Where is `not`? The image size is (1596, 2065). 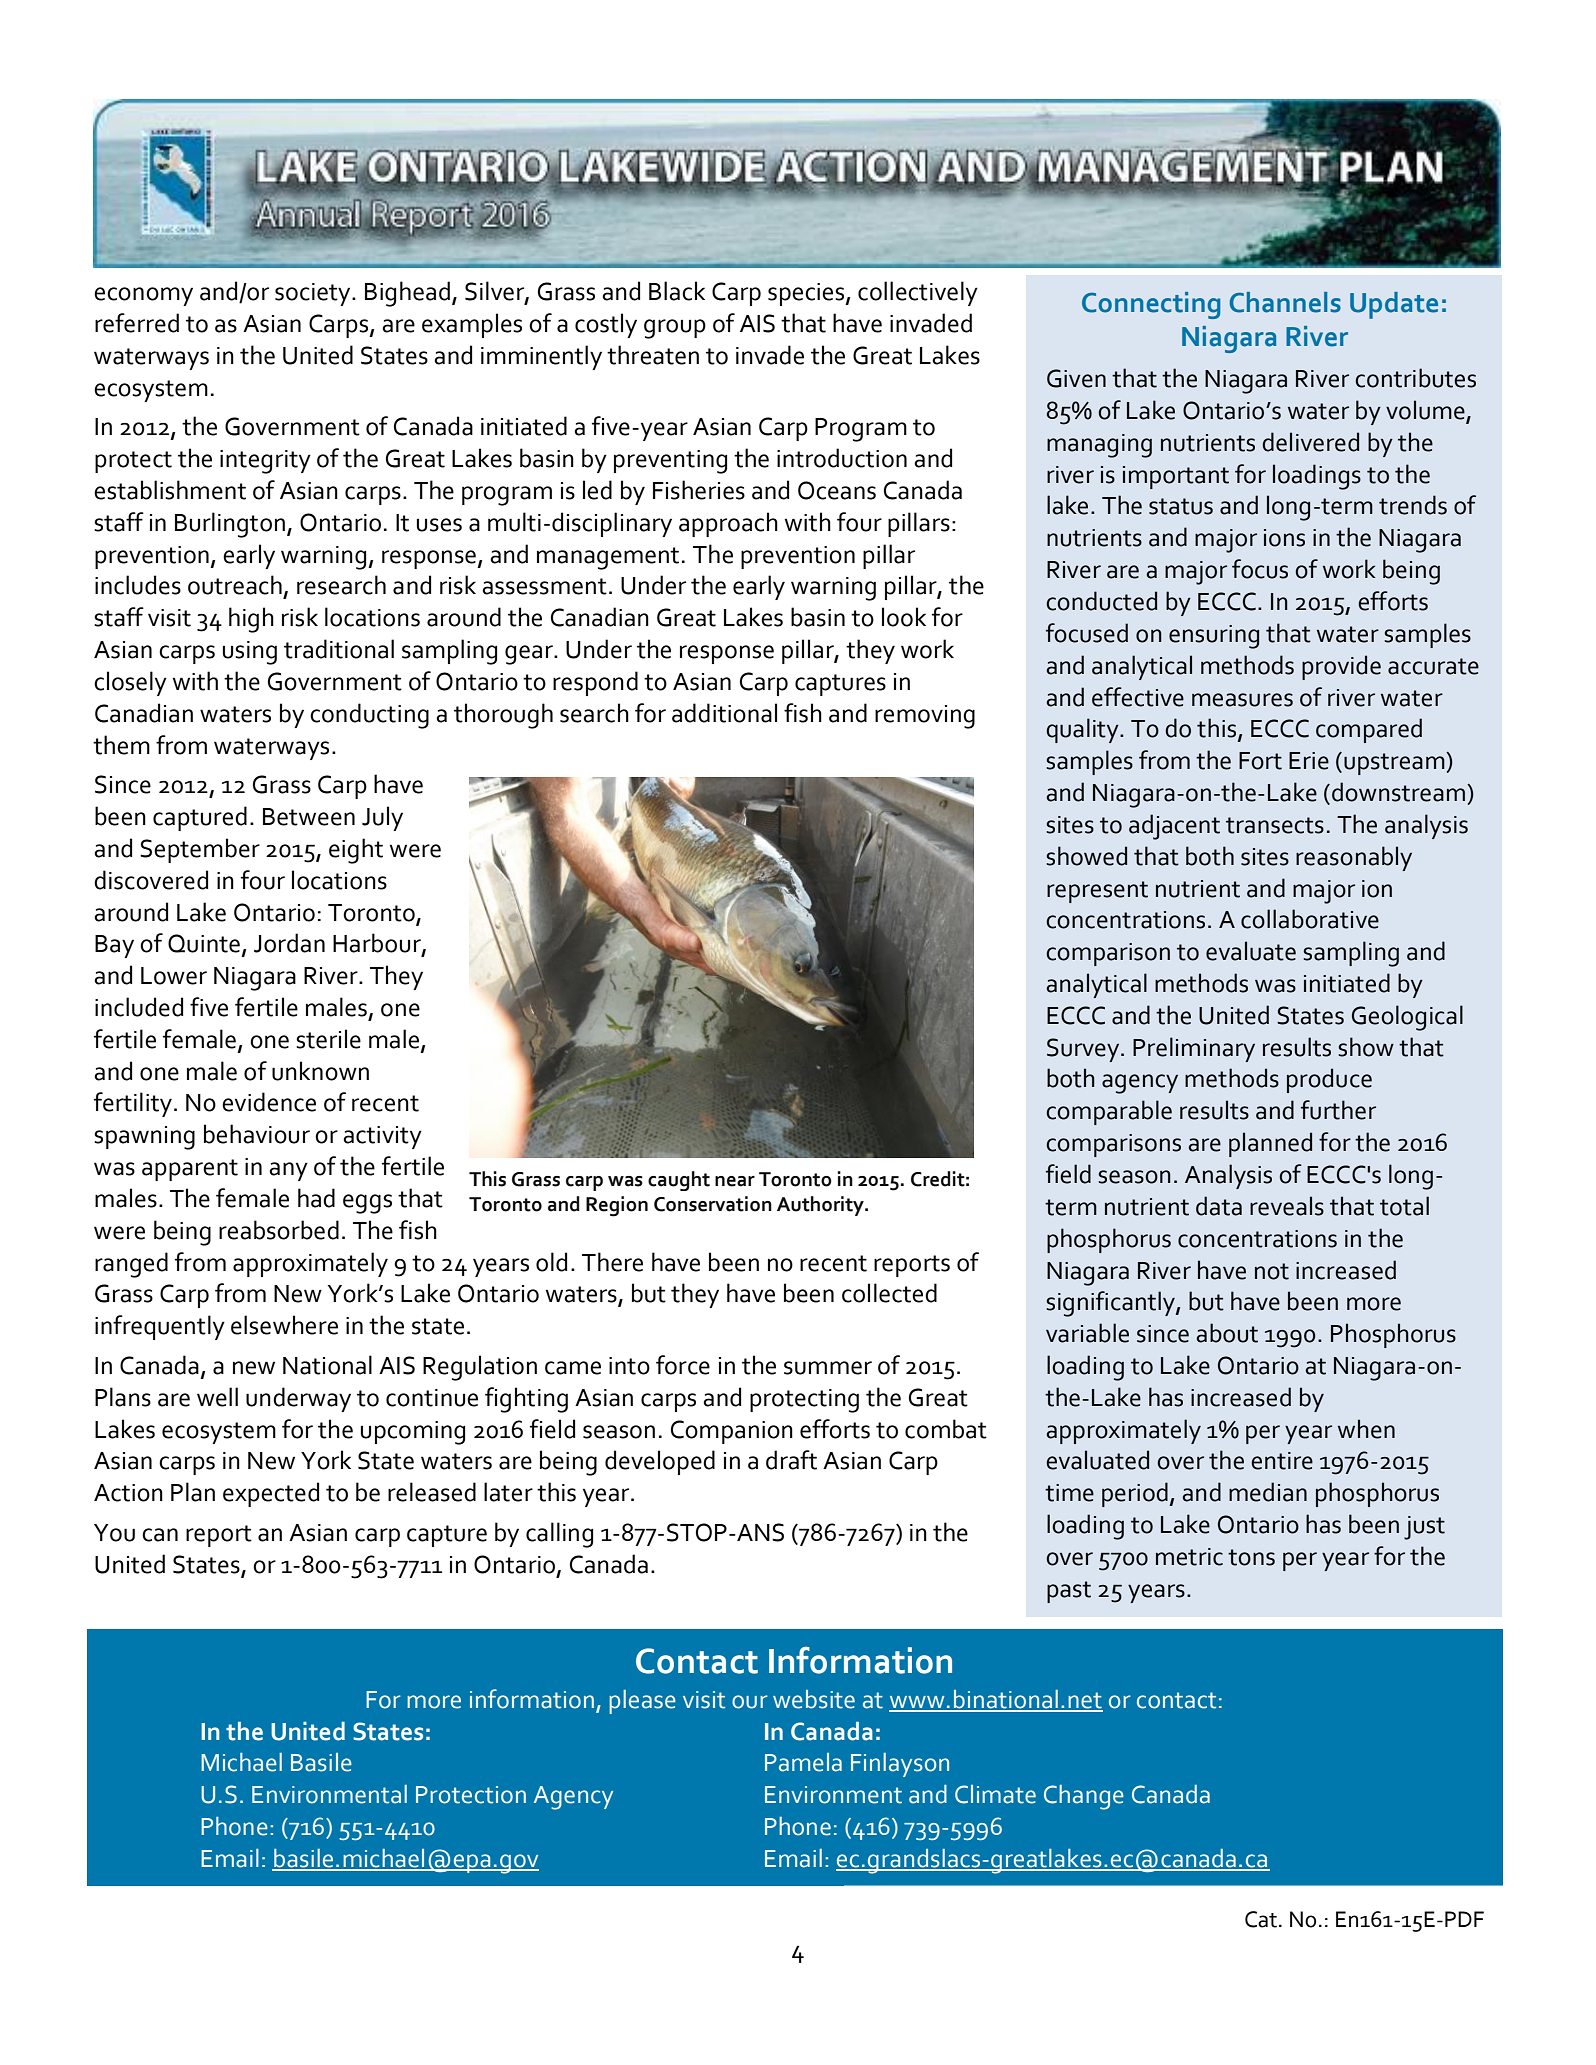 not is located at coordinates (1272, 1271).
